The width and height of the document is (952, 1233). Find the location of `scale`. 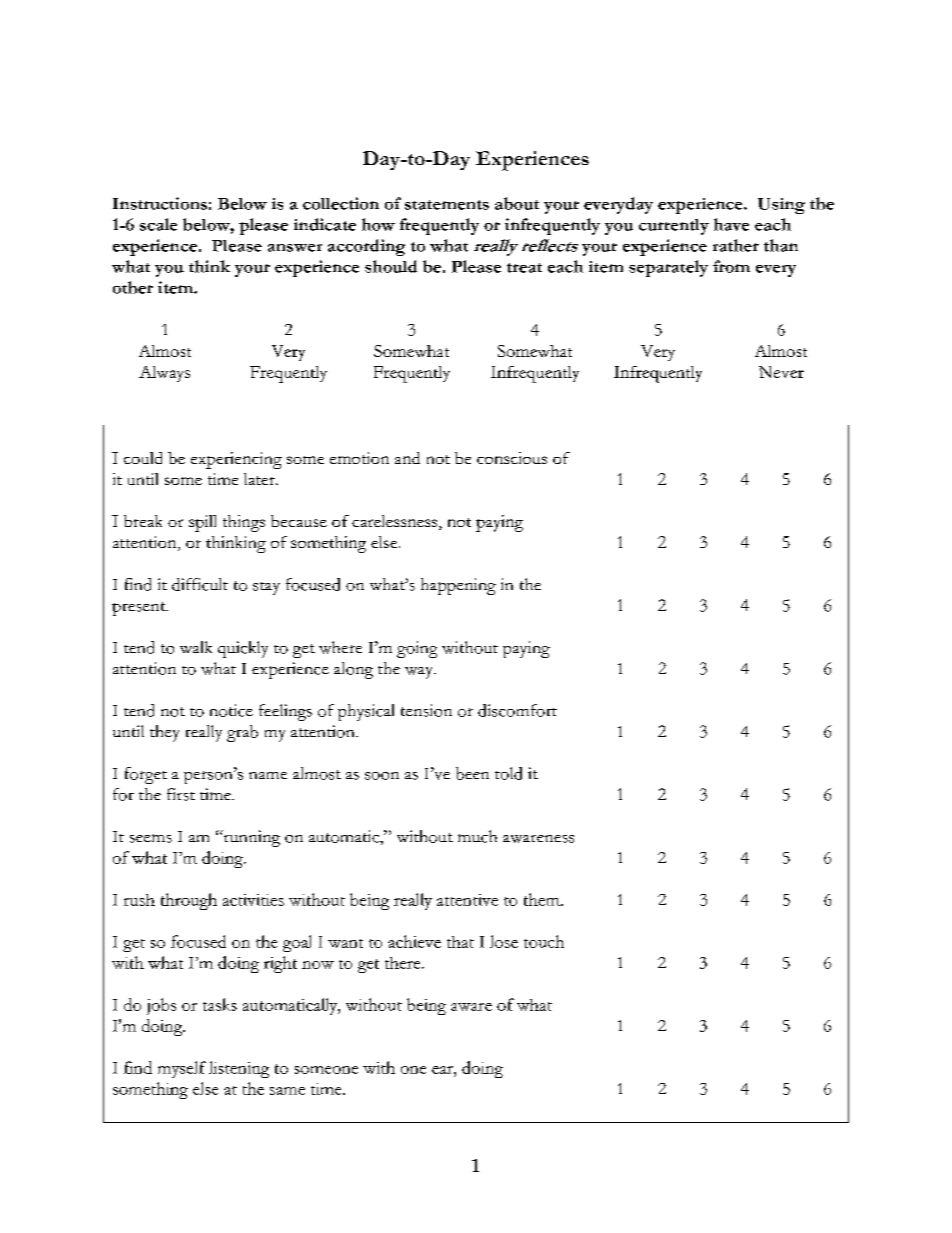

scale is located at coordinates (158, 224).
